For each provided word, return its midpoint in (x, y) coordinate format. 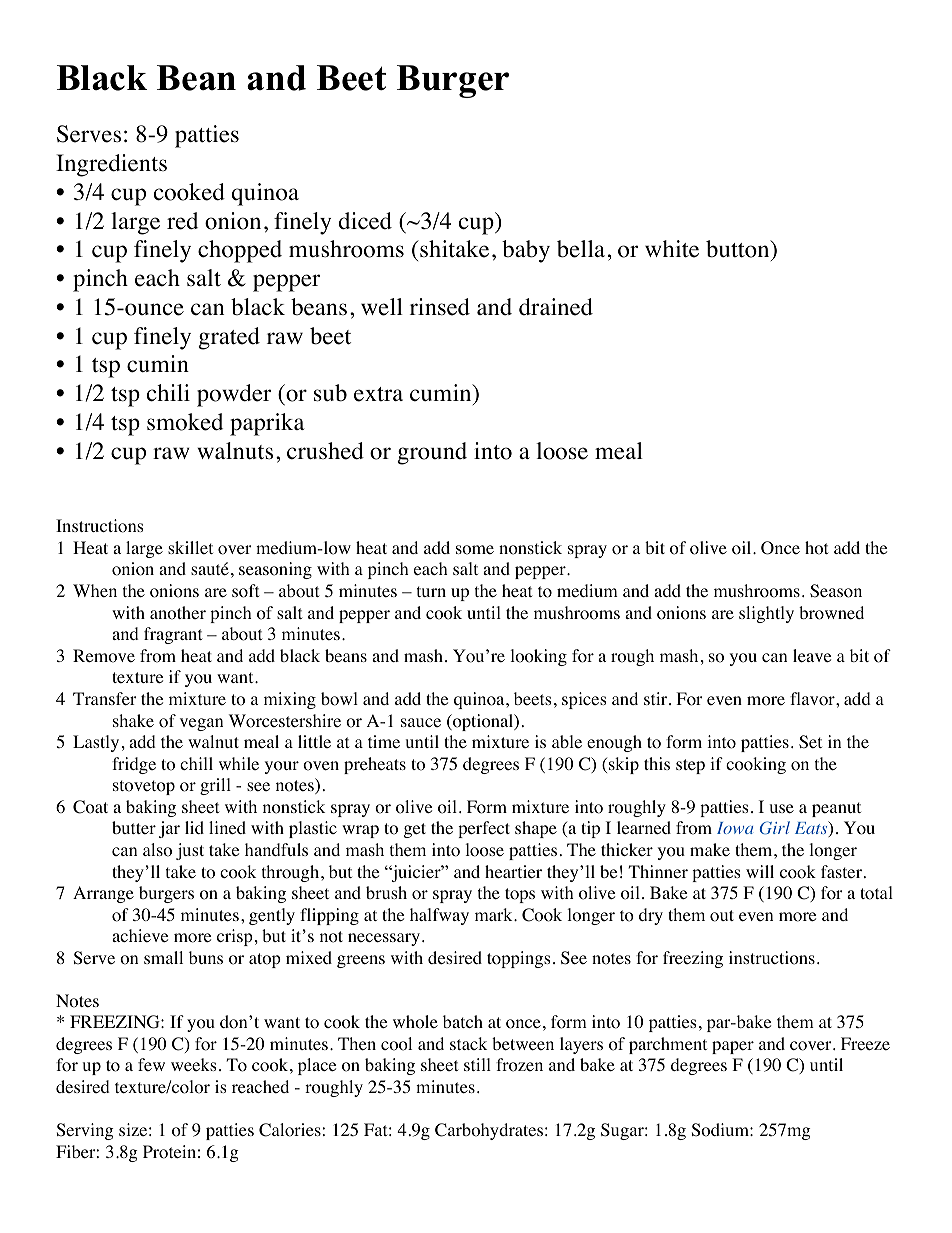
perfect (484, 829)
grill (215, 786)
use (782, 808)
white (672, 249)
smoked (185, 422)
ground (432, 453)
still (477, 1064)
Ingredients (111, 165)
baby (526, 251)
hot (816, 548)
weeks (194, 1064)
